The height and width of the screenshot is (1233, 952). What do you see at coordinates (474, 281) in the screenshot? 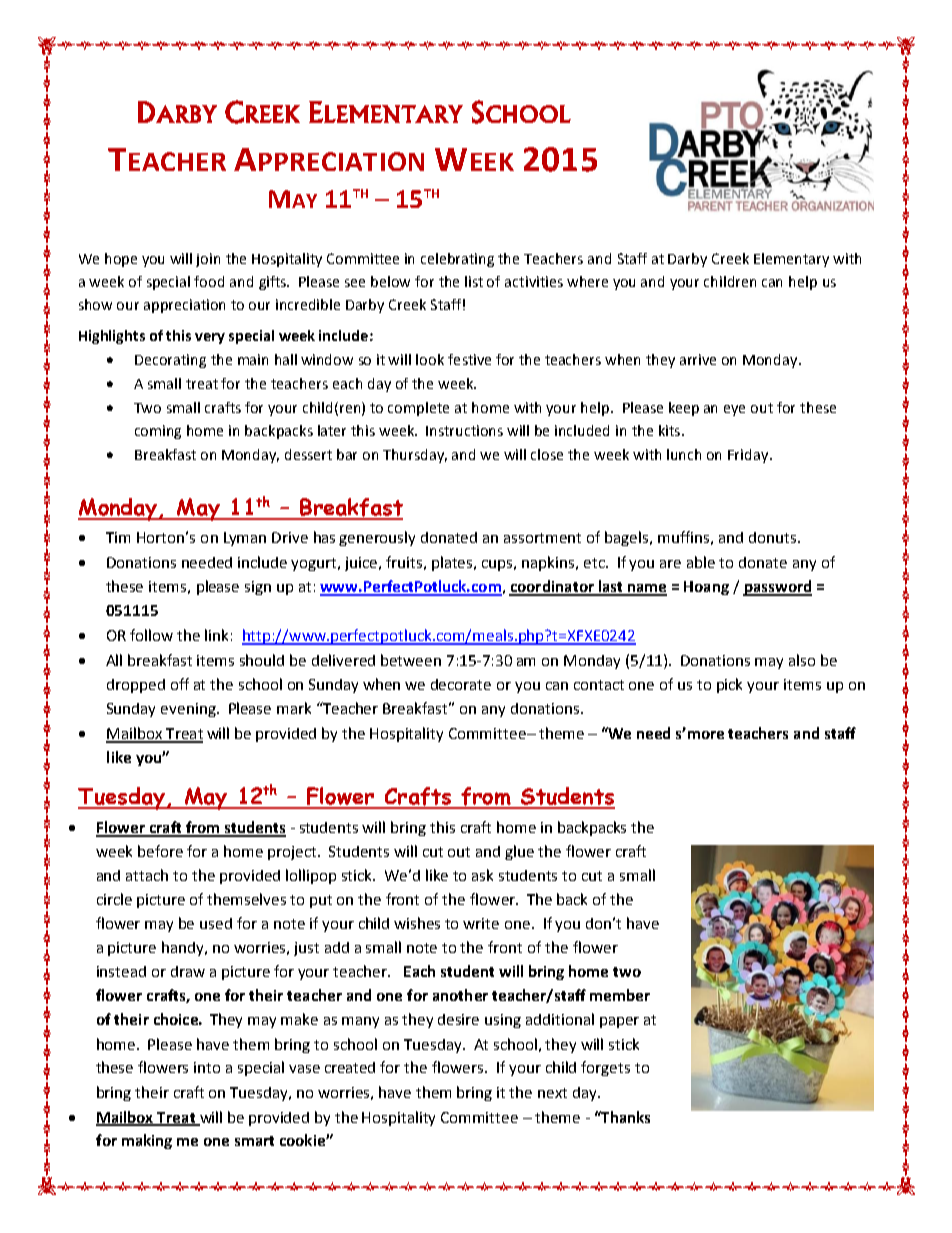
I see `list` at bounding box center [474, 281].
